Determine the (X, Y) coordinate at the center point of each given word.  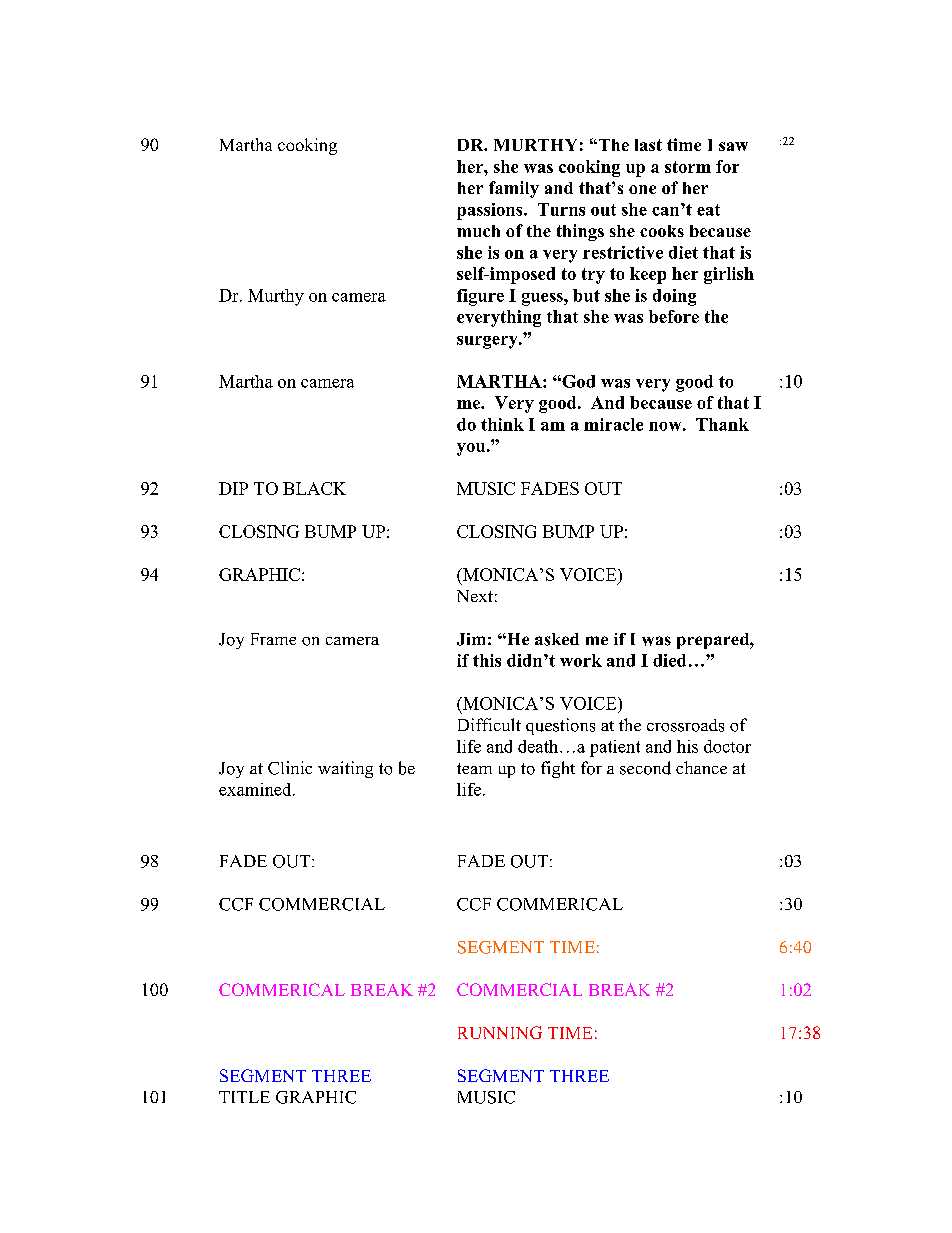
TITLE (244, 1097)
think (502, 424)
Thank (722, 424)
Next (475, 596)
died (669, 660)
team (474, 768)
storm (688, 167)
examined (256, 789)
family (514, 189)
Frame (273, 639)
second (645, 768)
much (478, 231)
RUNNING (500, 1032)
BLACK (314, 488)
